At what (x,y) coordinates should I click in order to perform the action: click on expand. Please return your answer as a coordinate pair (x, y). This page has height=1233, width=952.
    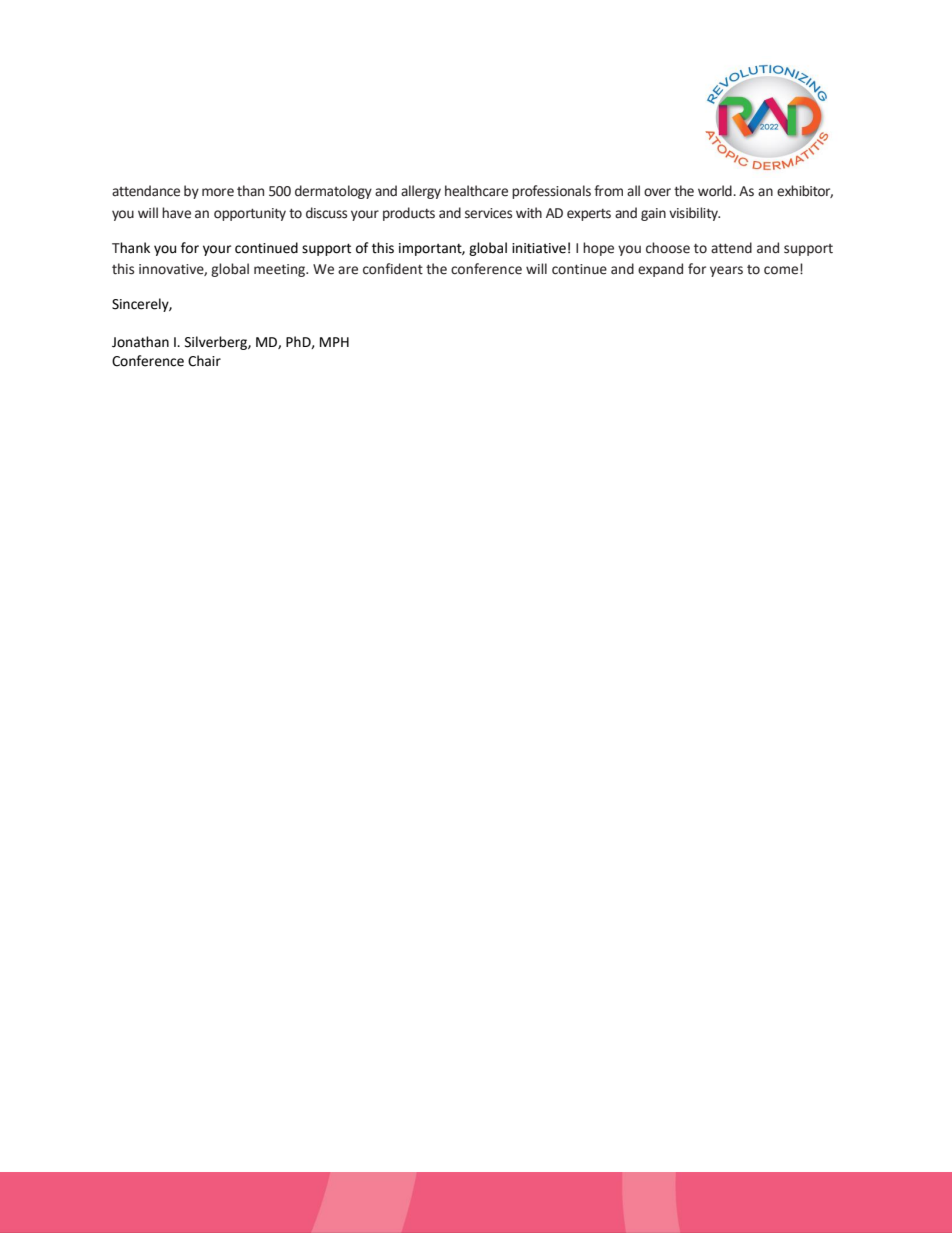
    Looking at the image, I should click on (660, 270).
